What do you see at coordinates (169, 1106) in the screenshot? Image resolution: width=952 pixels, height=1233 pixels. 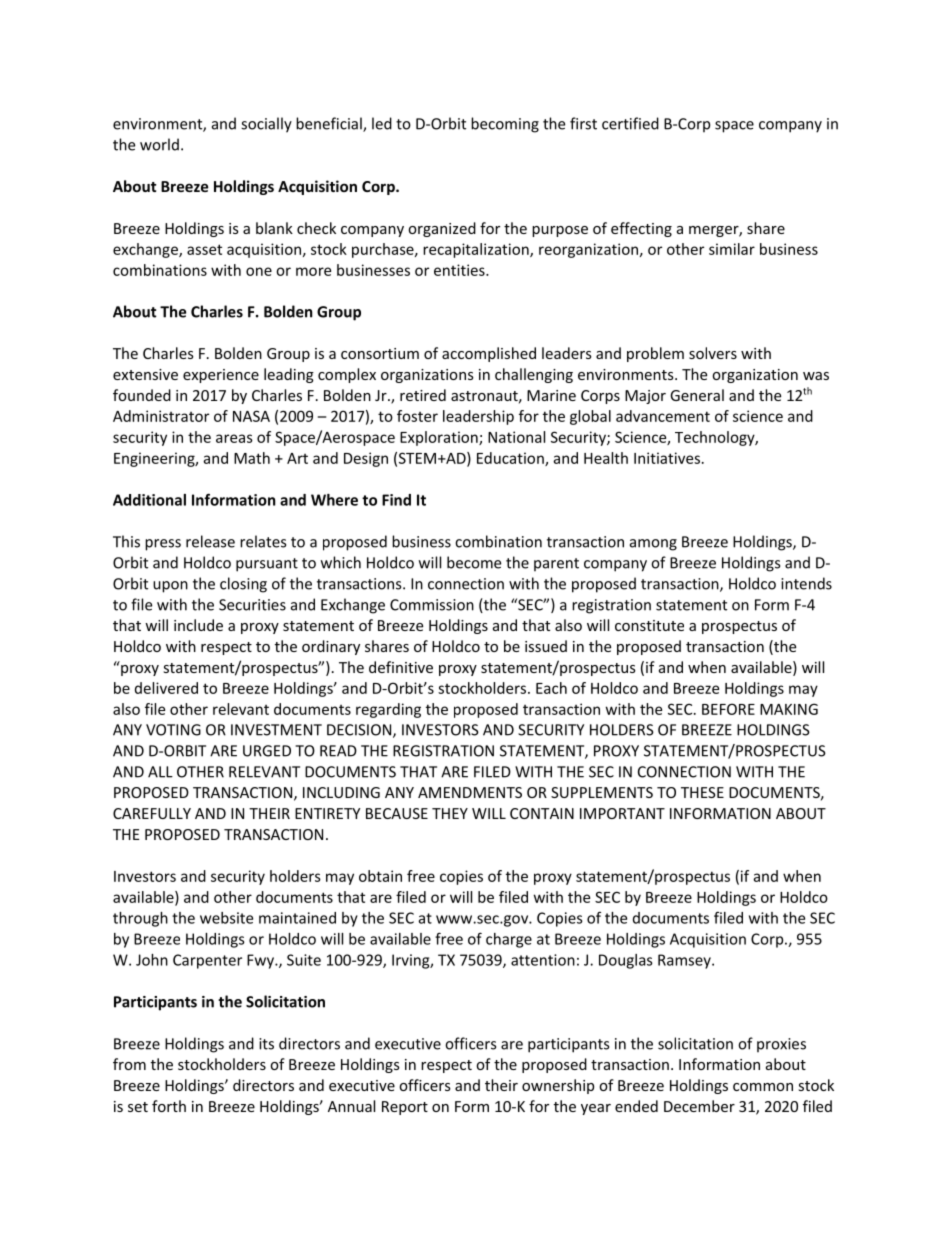 I see `forth` at bounding box center [169, 1106].
